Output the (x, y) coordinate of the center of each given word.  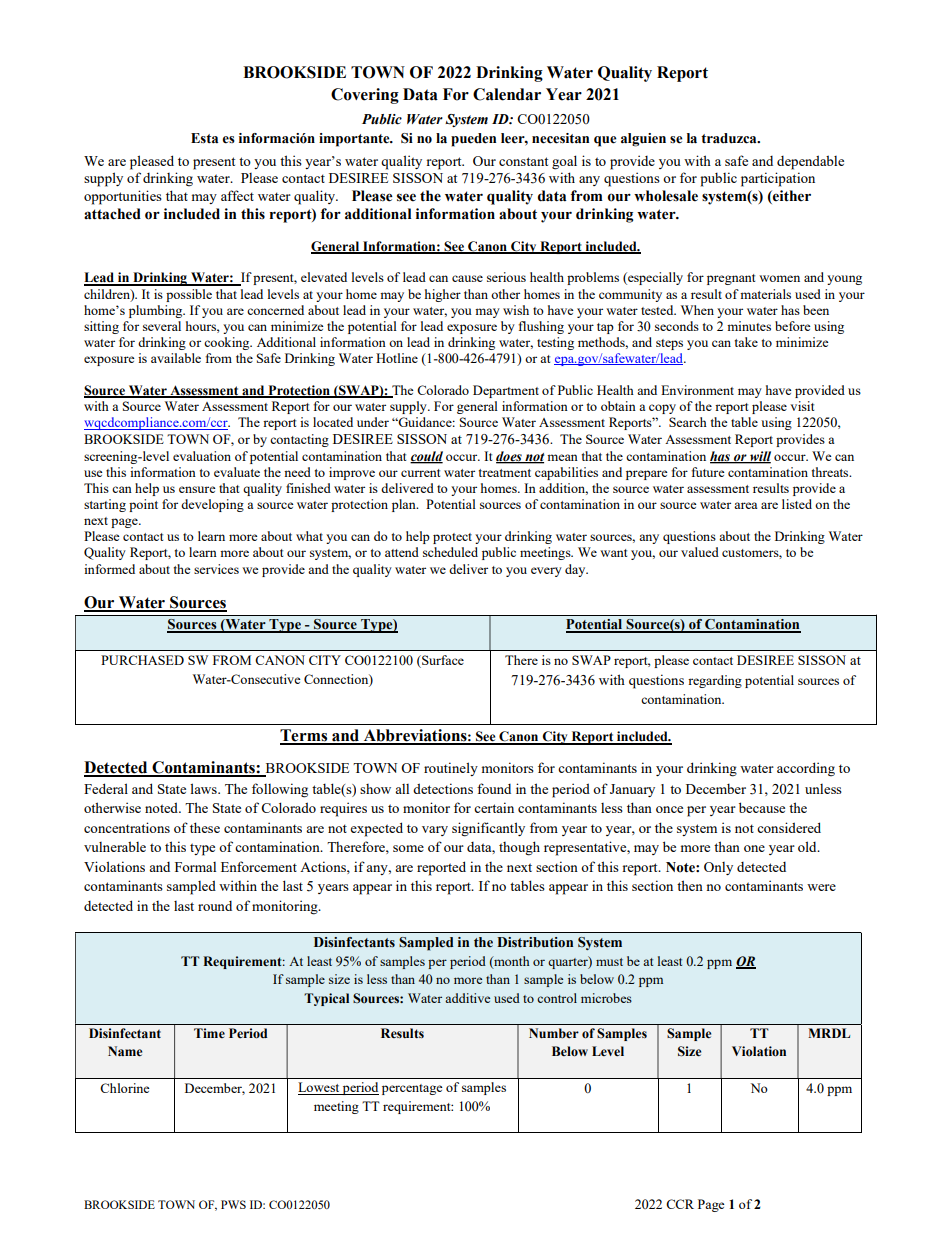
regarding (715, 681)
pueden (473, 140)
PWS (233, 1204)
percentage (412, 1089)
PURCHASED (142, 660)
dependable (810, 162)
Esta (204, 138)
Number (554, 1033)
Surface (442, 661)
